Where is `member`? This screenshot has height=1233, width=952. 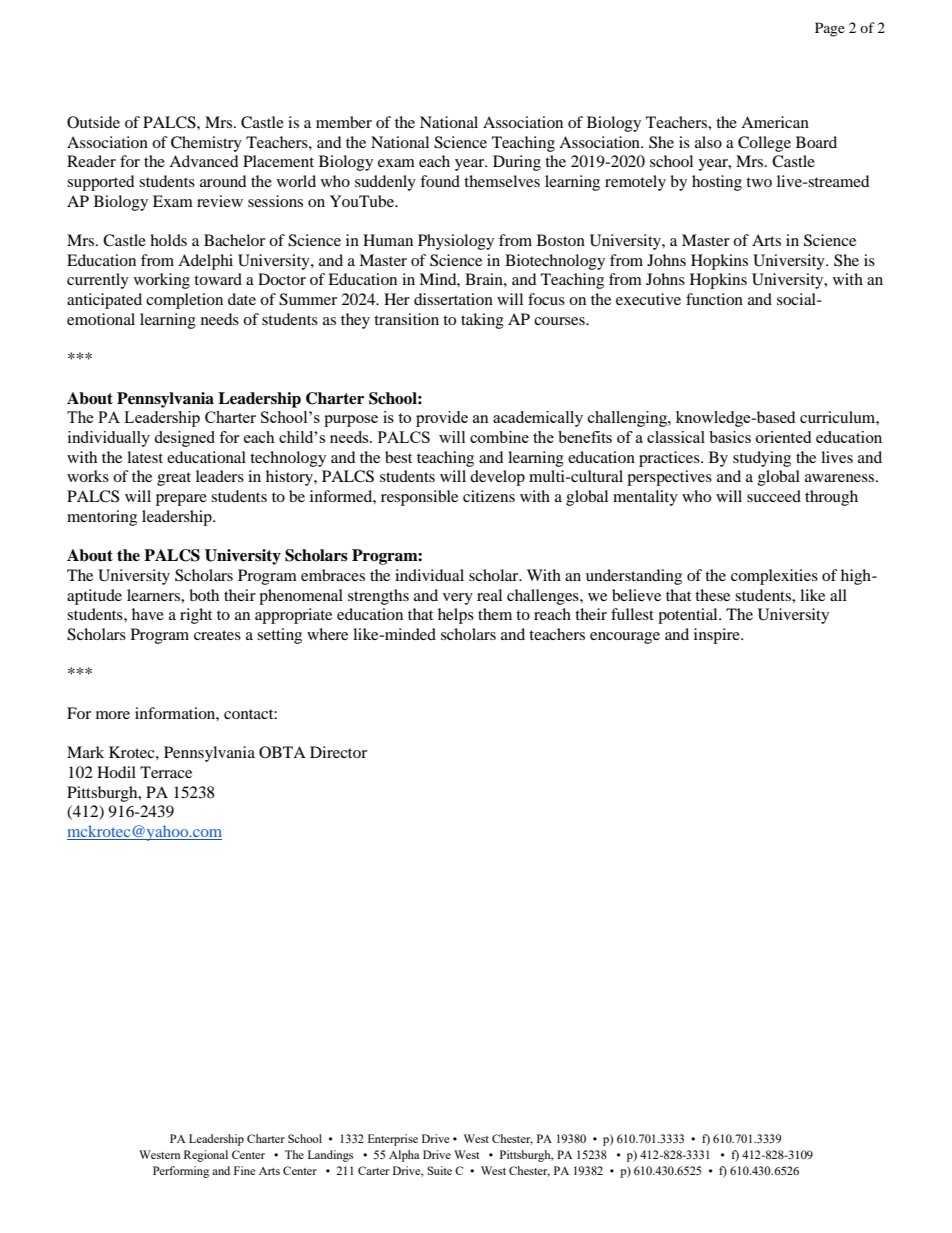
member is located at coordinates (344, 122).
